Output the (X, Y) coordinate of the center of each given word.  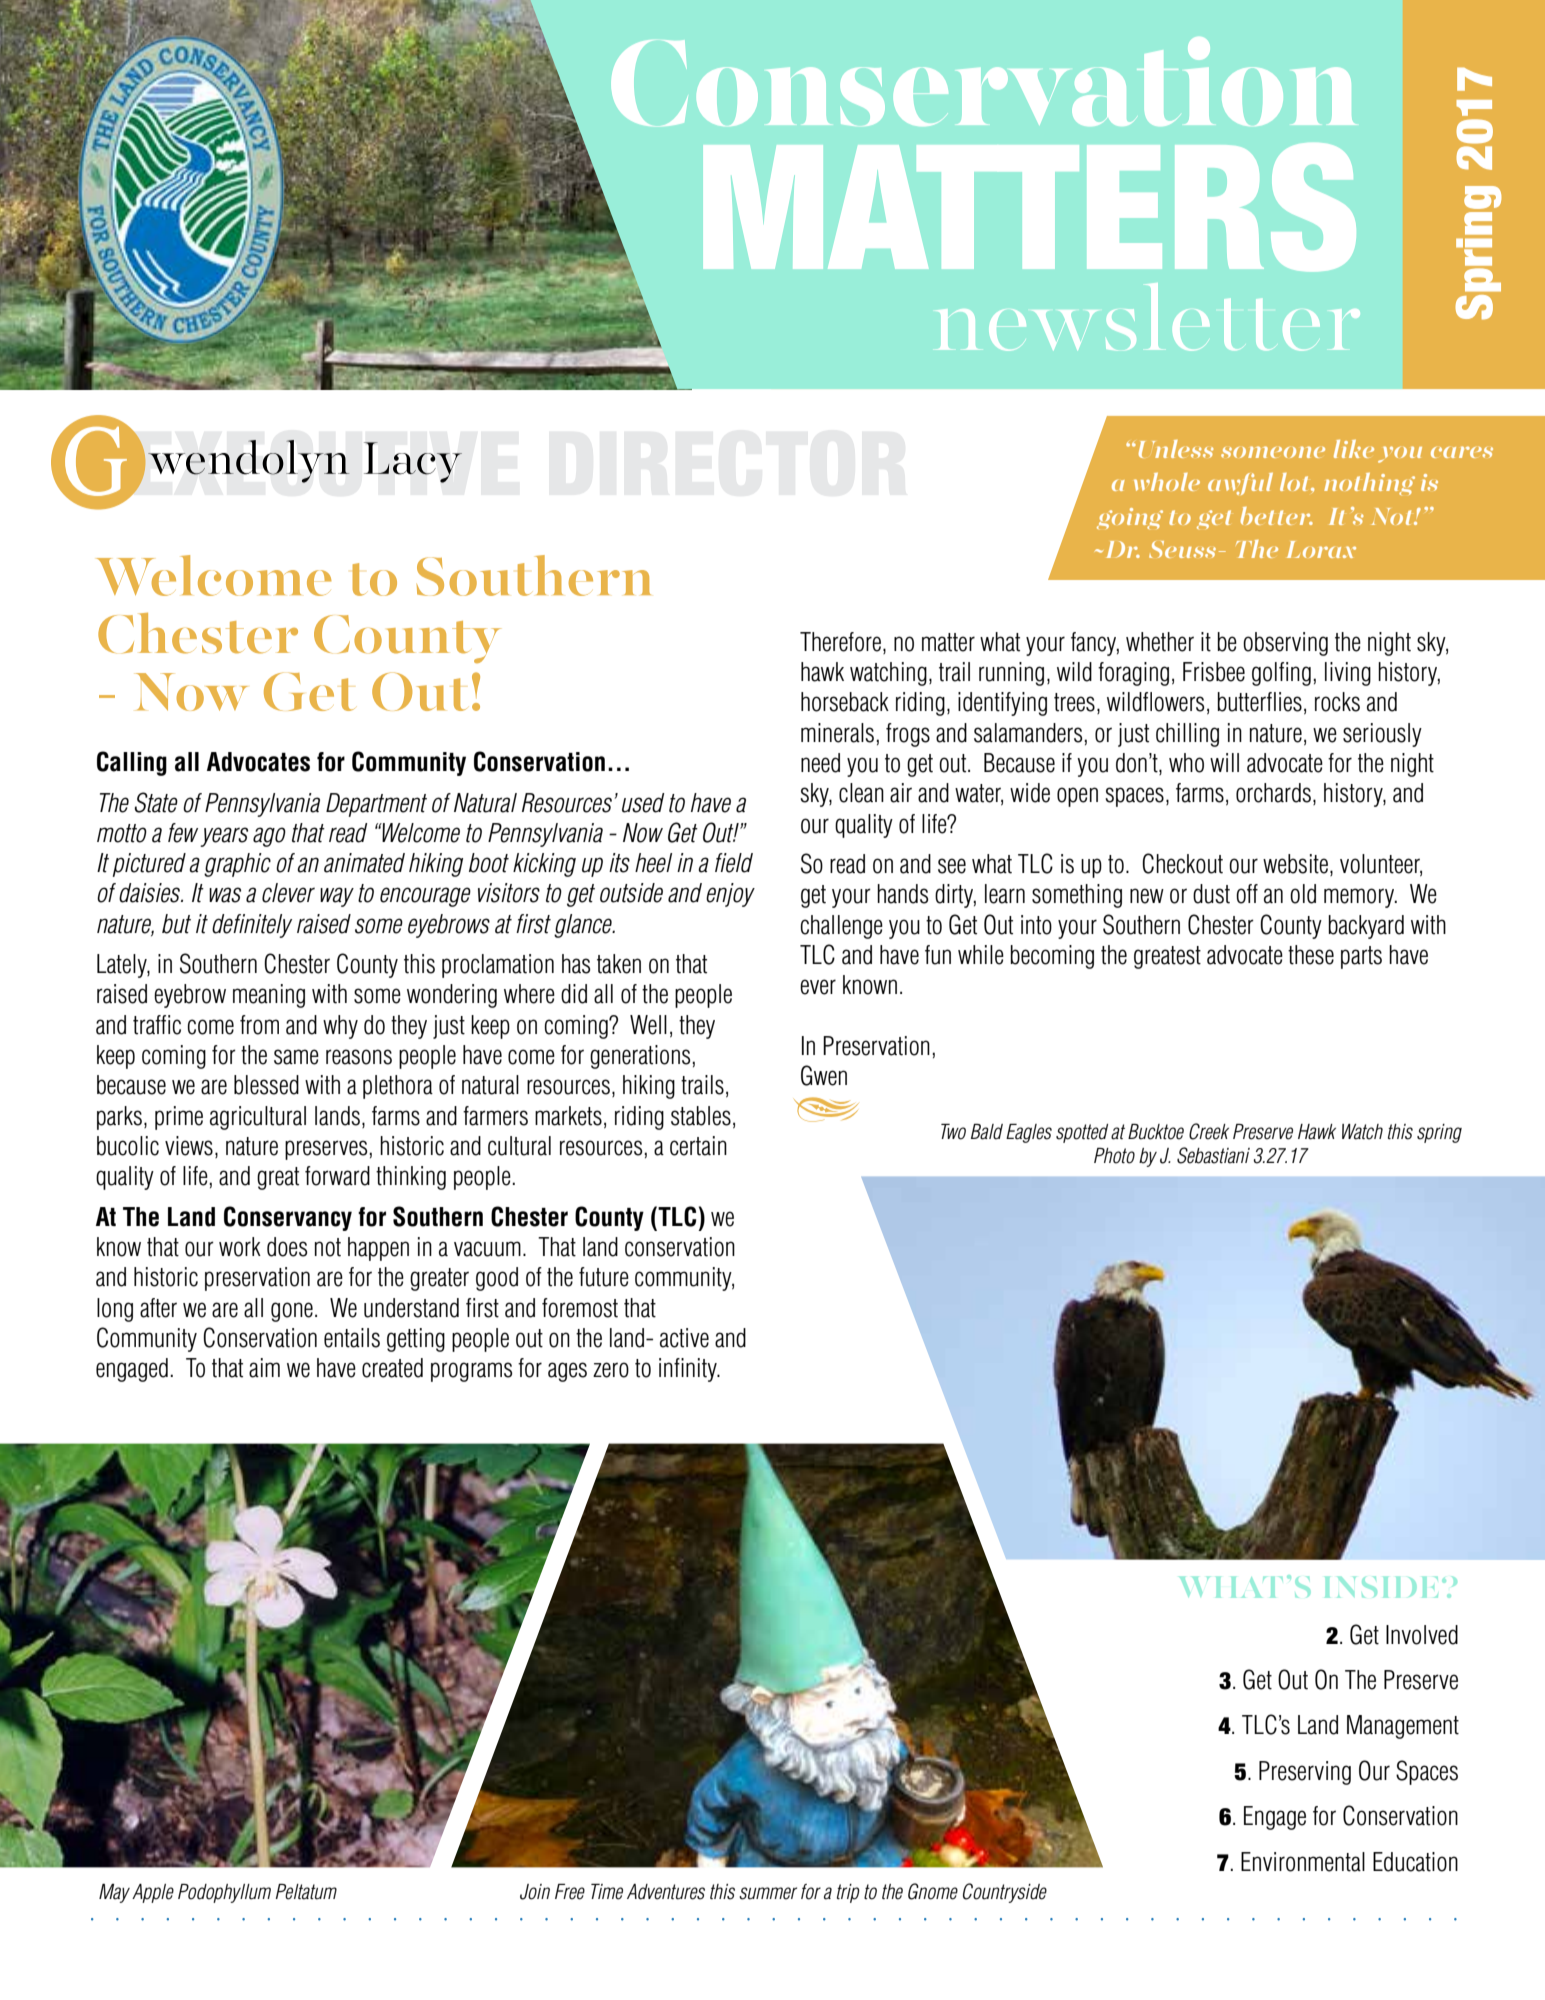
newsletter (1148, 317)
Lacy (413, 462)
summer (768, 1893)
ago (269, 837)
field (734, 863)
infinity (689, 1370)
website (1295, 864)
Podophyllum (224, 1893)
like (1354, 449)
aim (264, 1368)
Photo (1114, 1156)
